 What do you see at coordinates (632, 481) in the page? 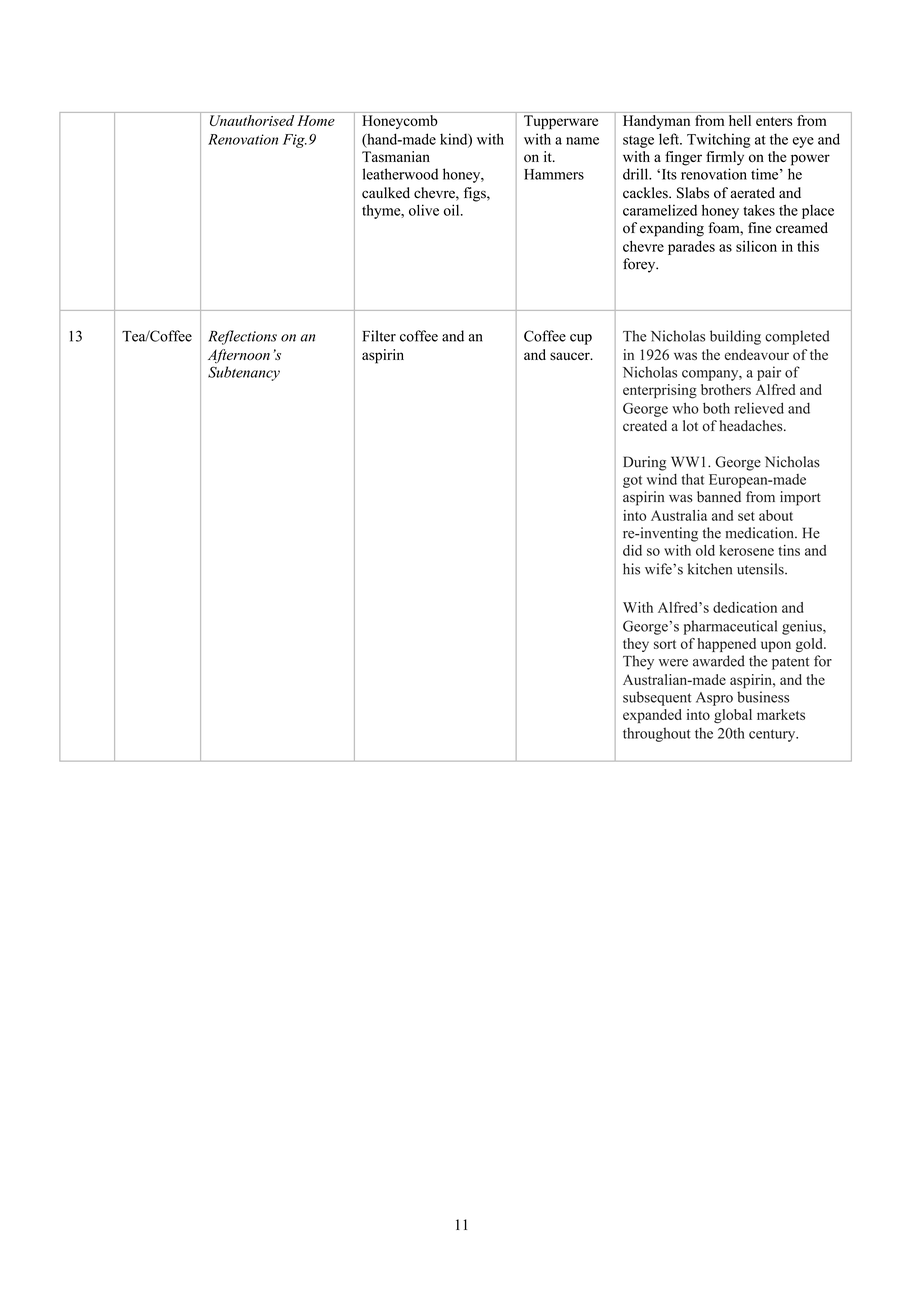
I see `got` at bounding box center [632, 481].
